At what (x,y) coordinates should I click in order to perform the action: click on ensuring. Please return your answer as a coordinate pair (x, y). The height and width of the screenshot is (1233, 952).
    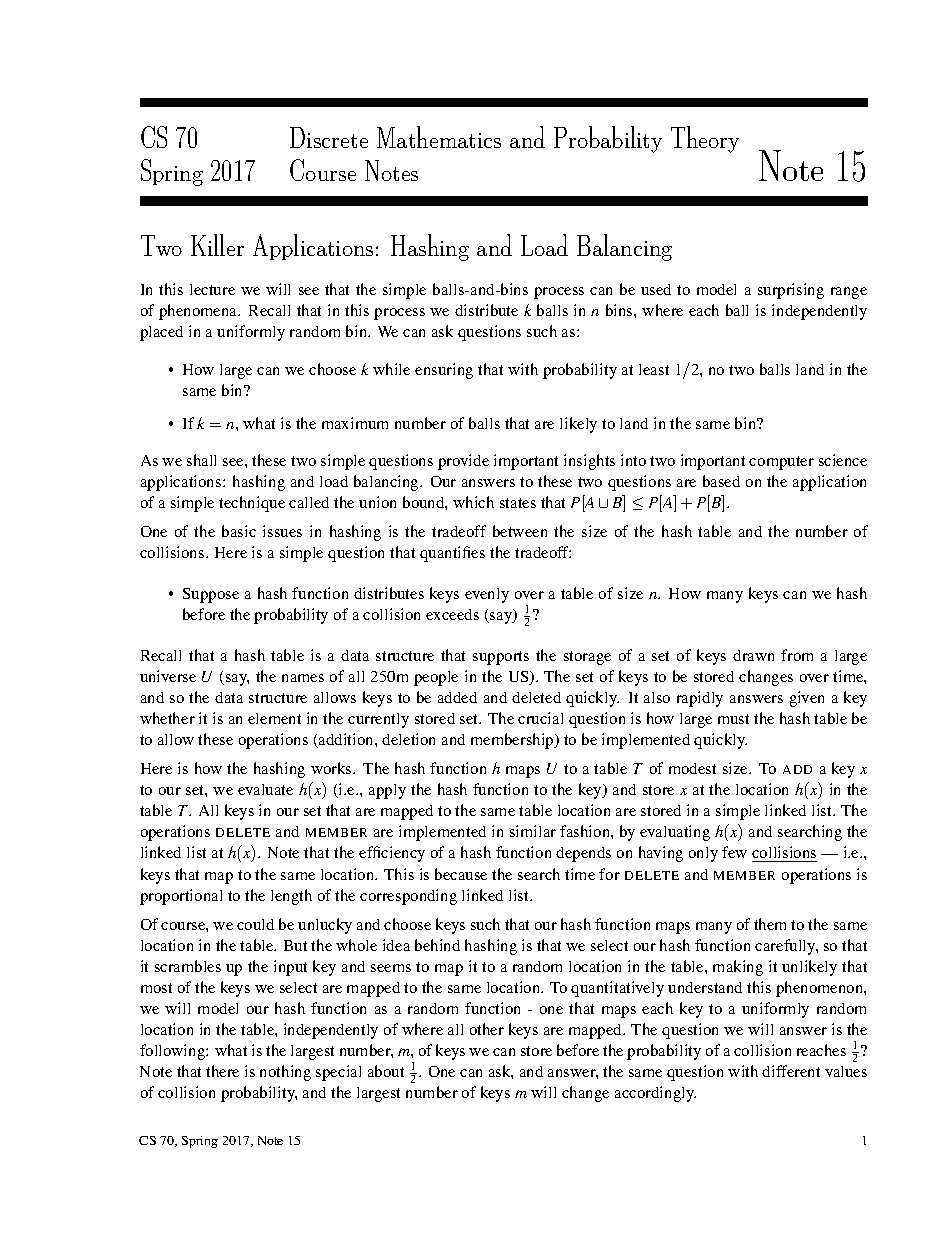
    Looking at the image, I should click on (444, 371).
